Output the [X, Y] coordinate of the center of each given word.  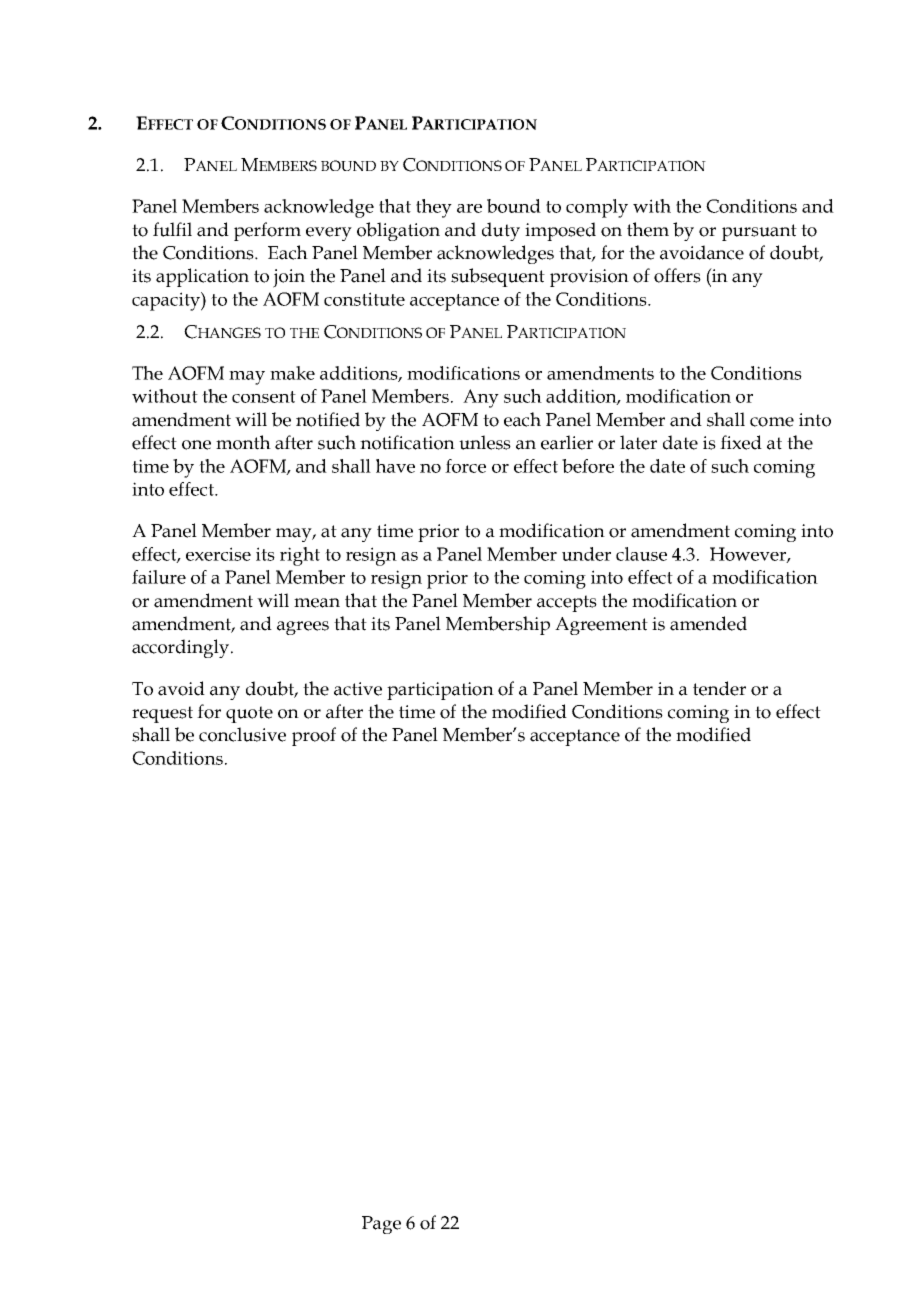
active [358, 689]
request [162, 714]
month [243, 442]
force [465, 466]
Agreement [601, 626]
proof [314, 736]
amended [708, 623]
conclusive [242, 734]
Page [381, 1225]
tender [719, 688]
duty [501, 231]
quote [249, 714]
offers [677, 275]
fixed [741, 442]
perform [267, 231]
